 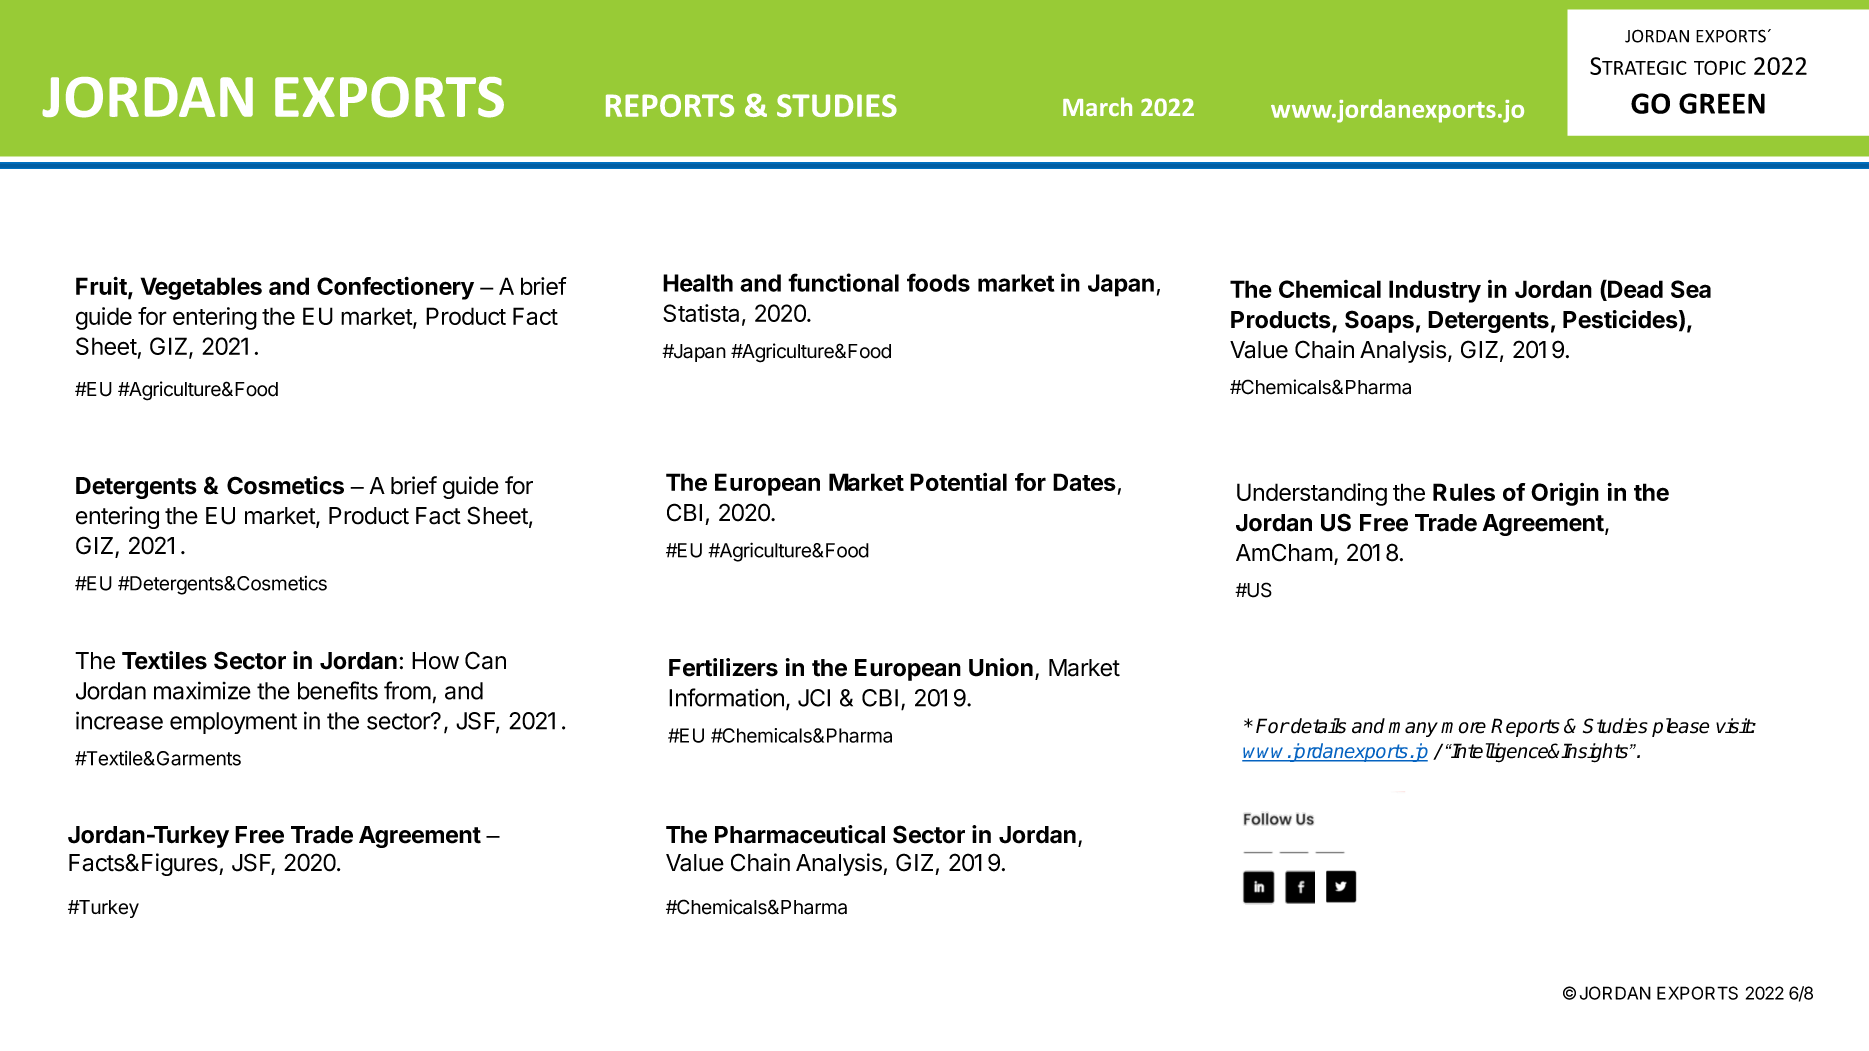 What do you see at coordinates (1565, 494) in the screenshot?
I see `Origin` at bounding box center [1565, 494].
